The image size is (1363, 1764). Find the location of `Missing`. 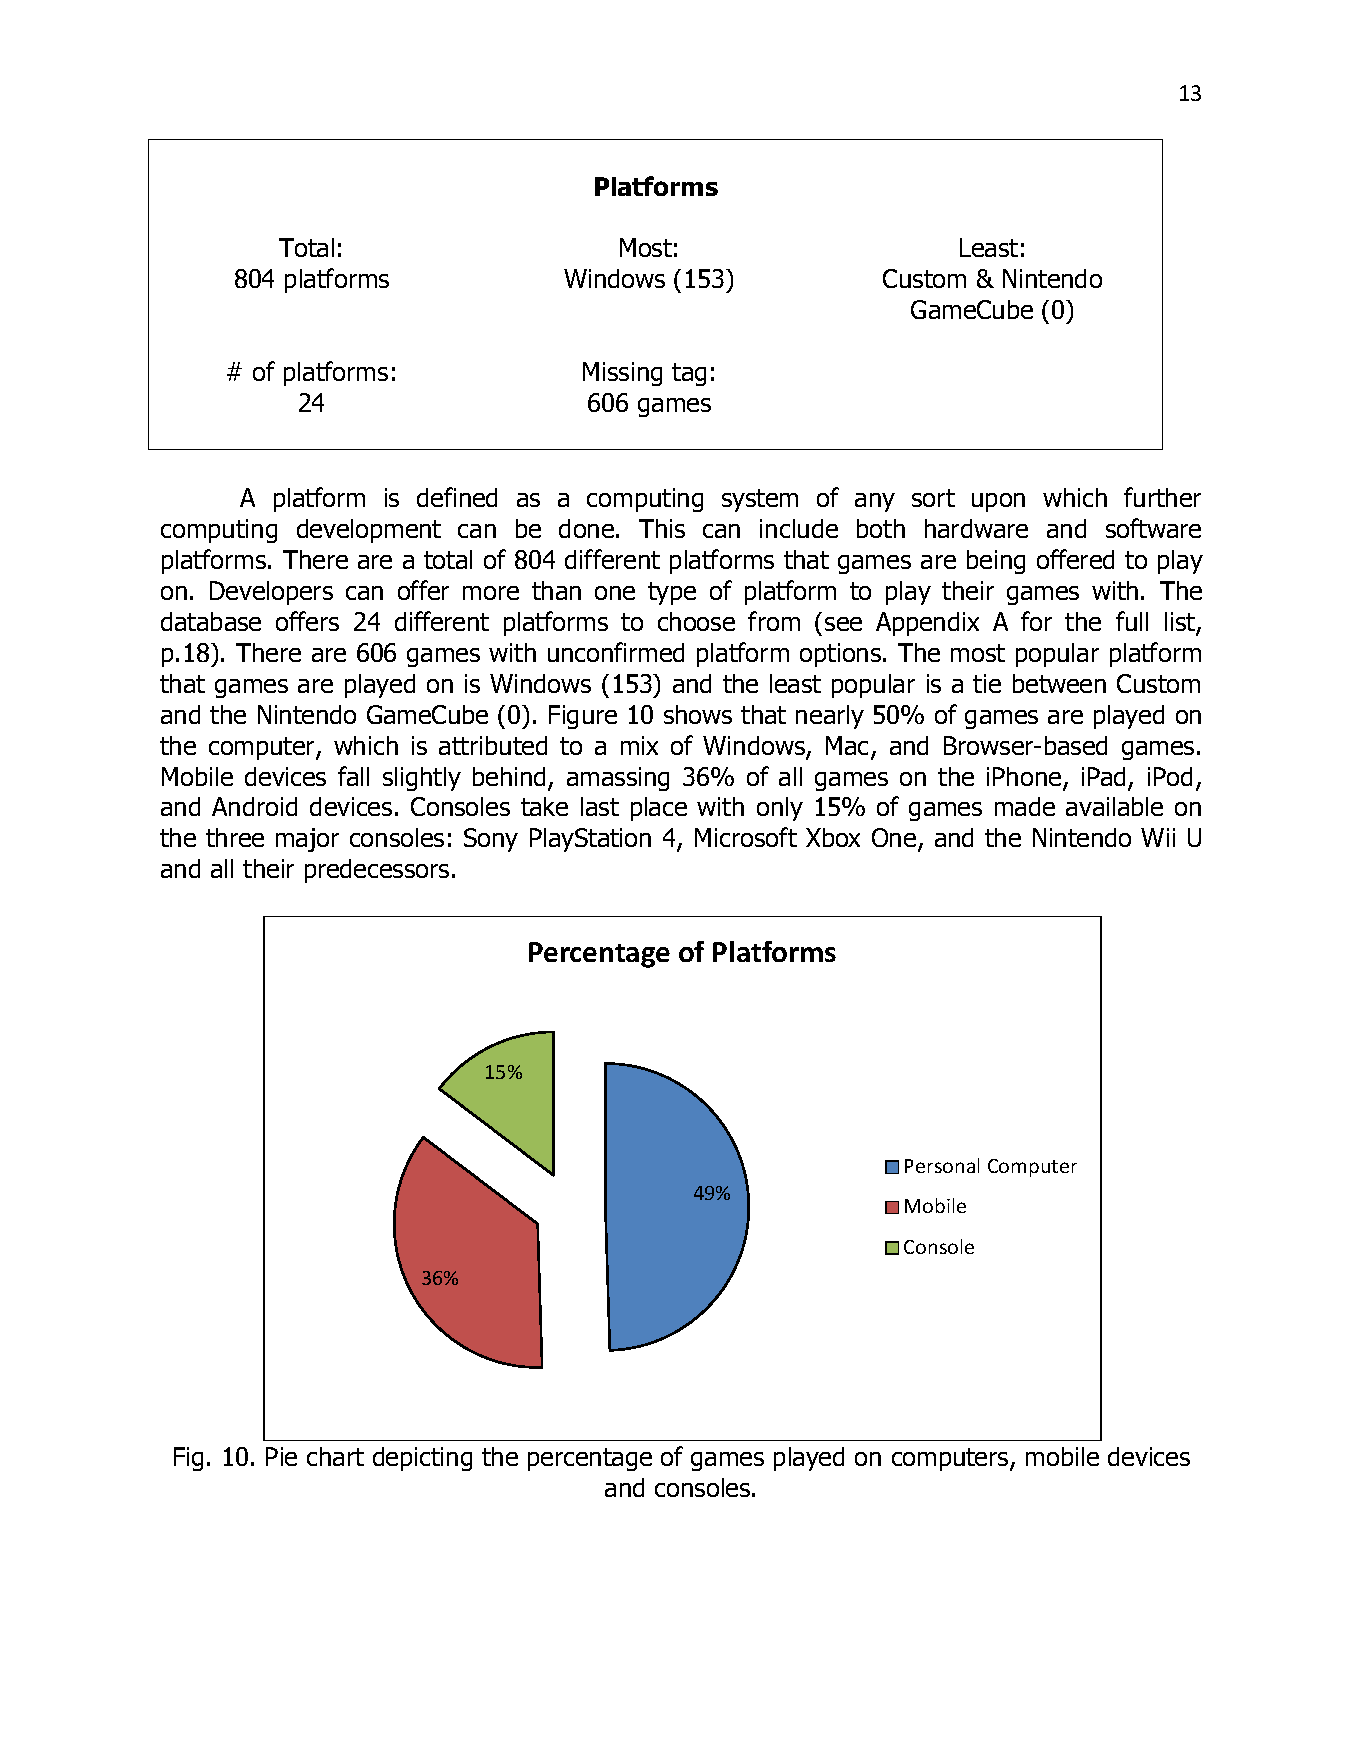

Missing is located at coordinates (622, 374).
